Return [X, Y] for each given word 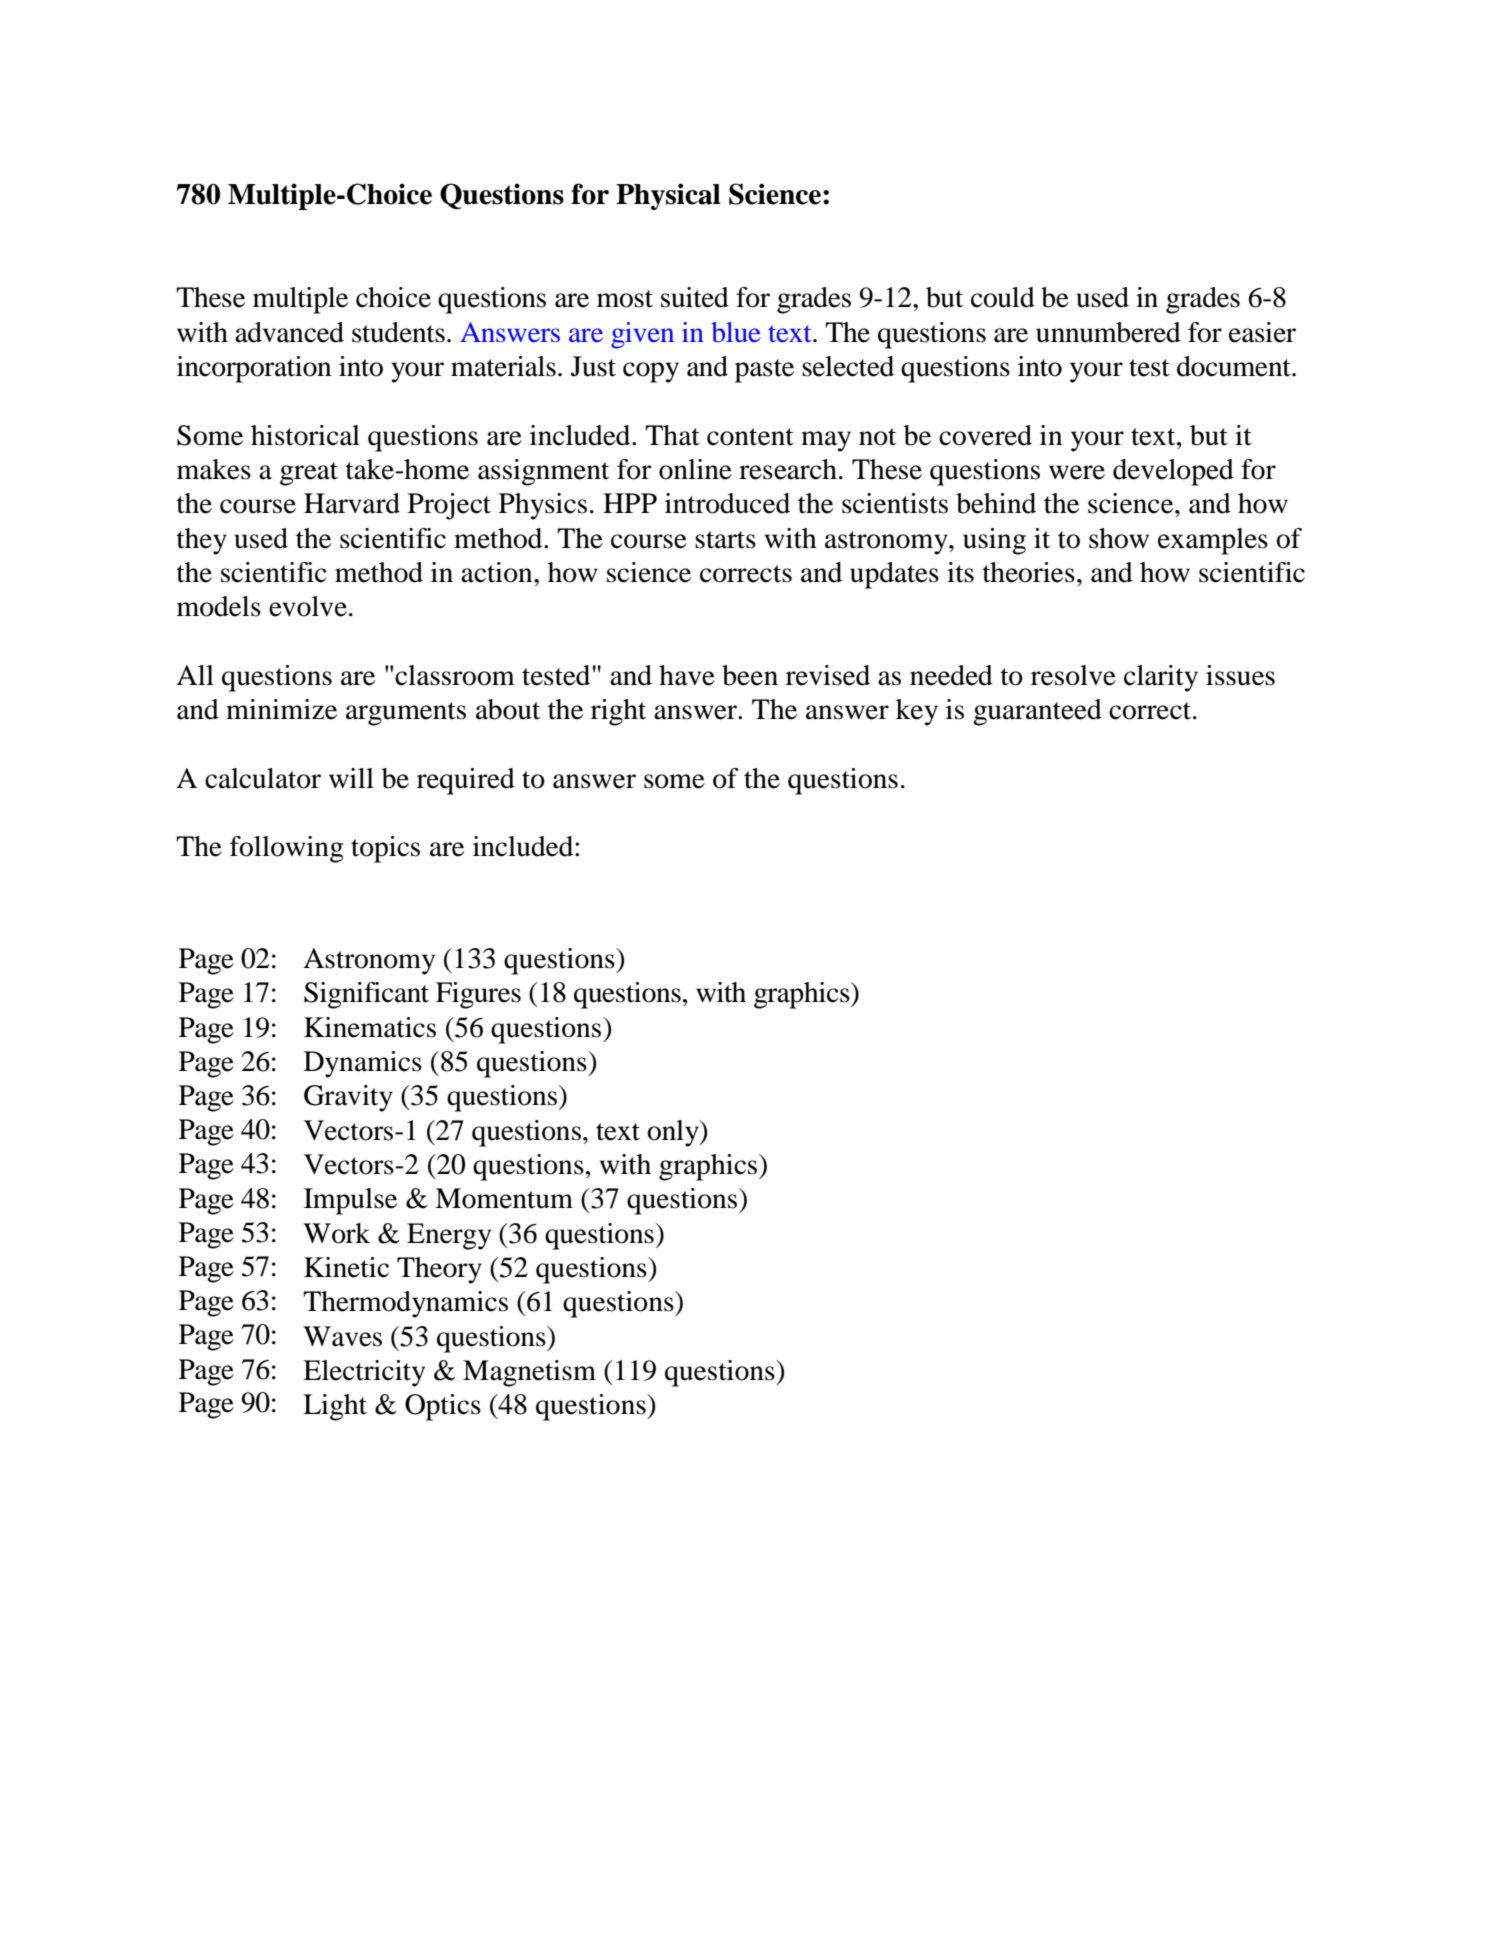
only [674, 1133]
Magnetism [529, 1373]
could [1003, 297]
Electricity [364, 1373]
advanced [289, 332]
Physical [668, 196]
